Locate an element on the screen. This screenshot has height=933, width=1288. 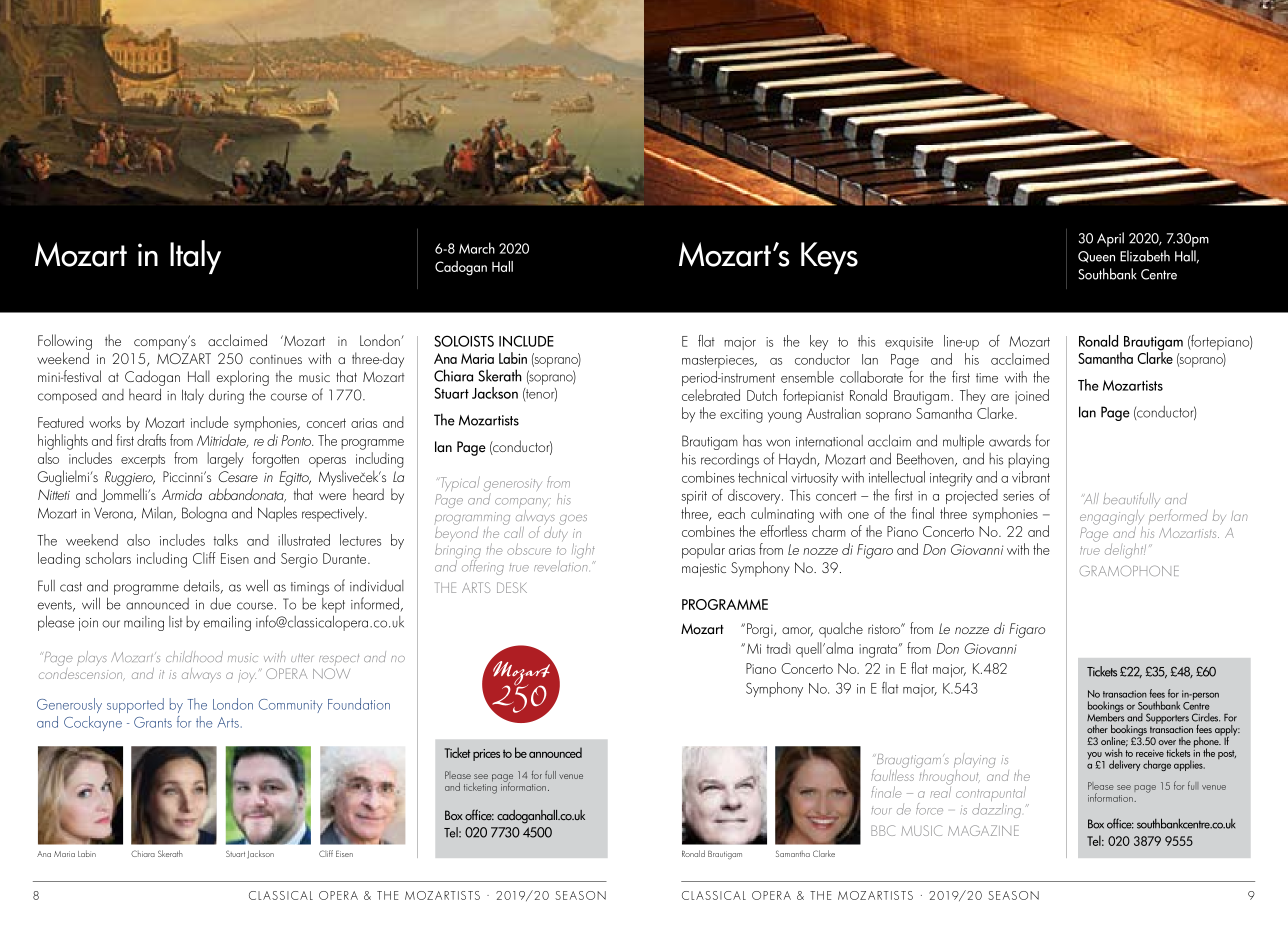
awards is located at coordinates (1010, 441).
